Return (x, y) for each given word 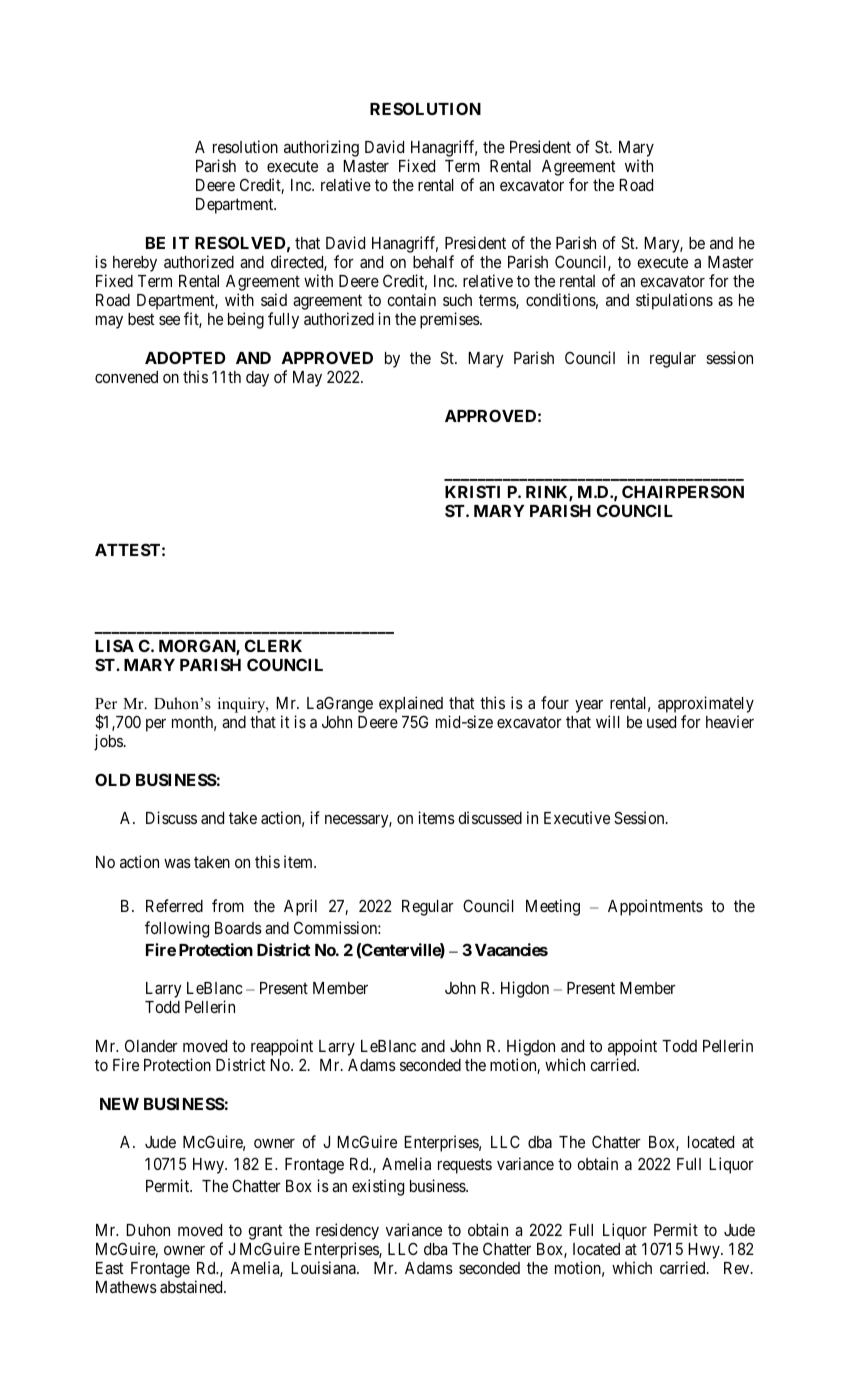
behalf (433, 261)
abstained (192, 1286)
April (300, 907)
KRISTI (472, 491)
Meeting (553, 907)
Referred (174, 905)
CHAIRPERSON (683, 491)
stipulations (674, 301)
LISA (115, 645)
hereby (135, 264)
